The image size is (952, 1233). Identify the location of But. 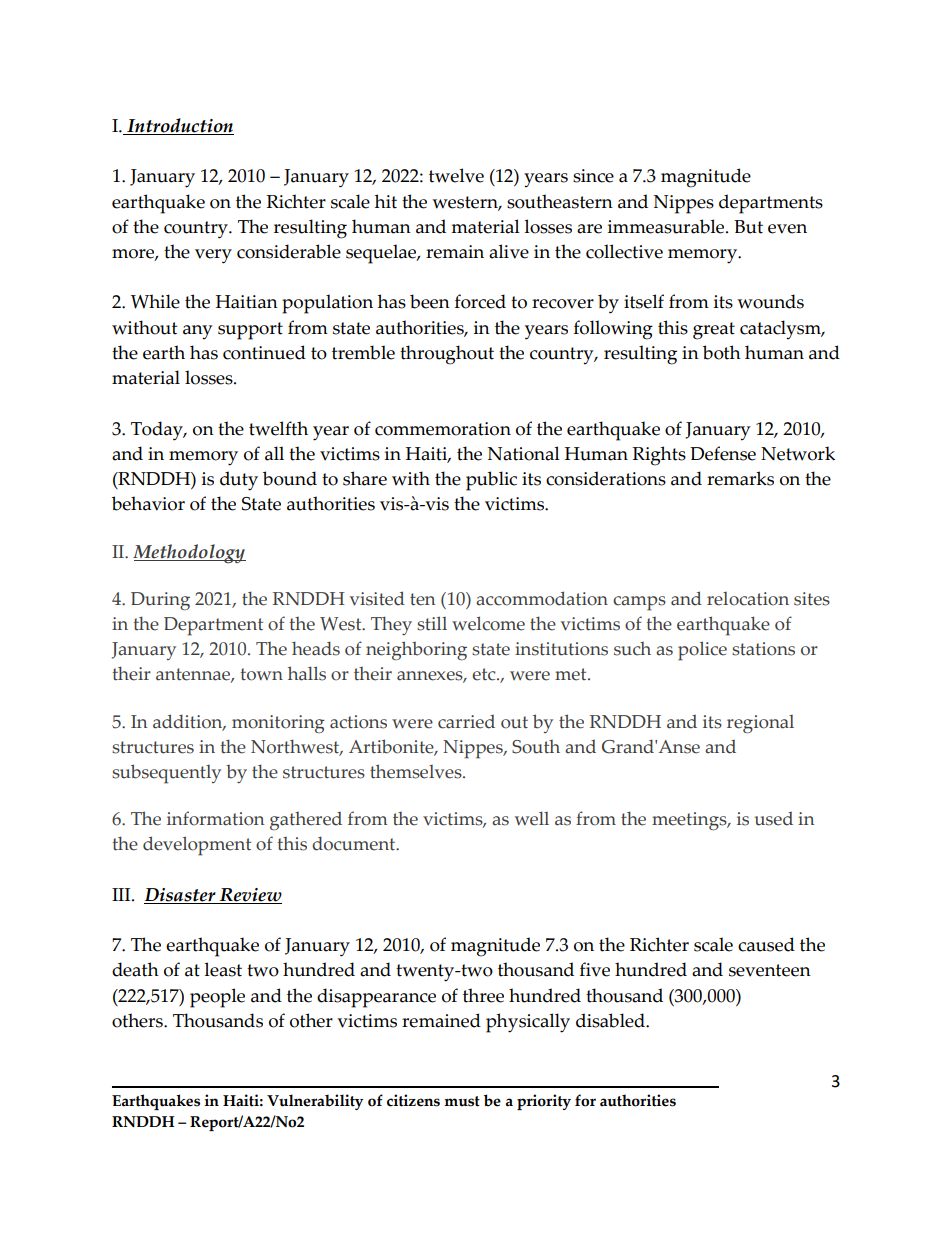
(748, 227).
